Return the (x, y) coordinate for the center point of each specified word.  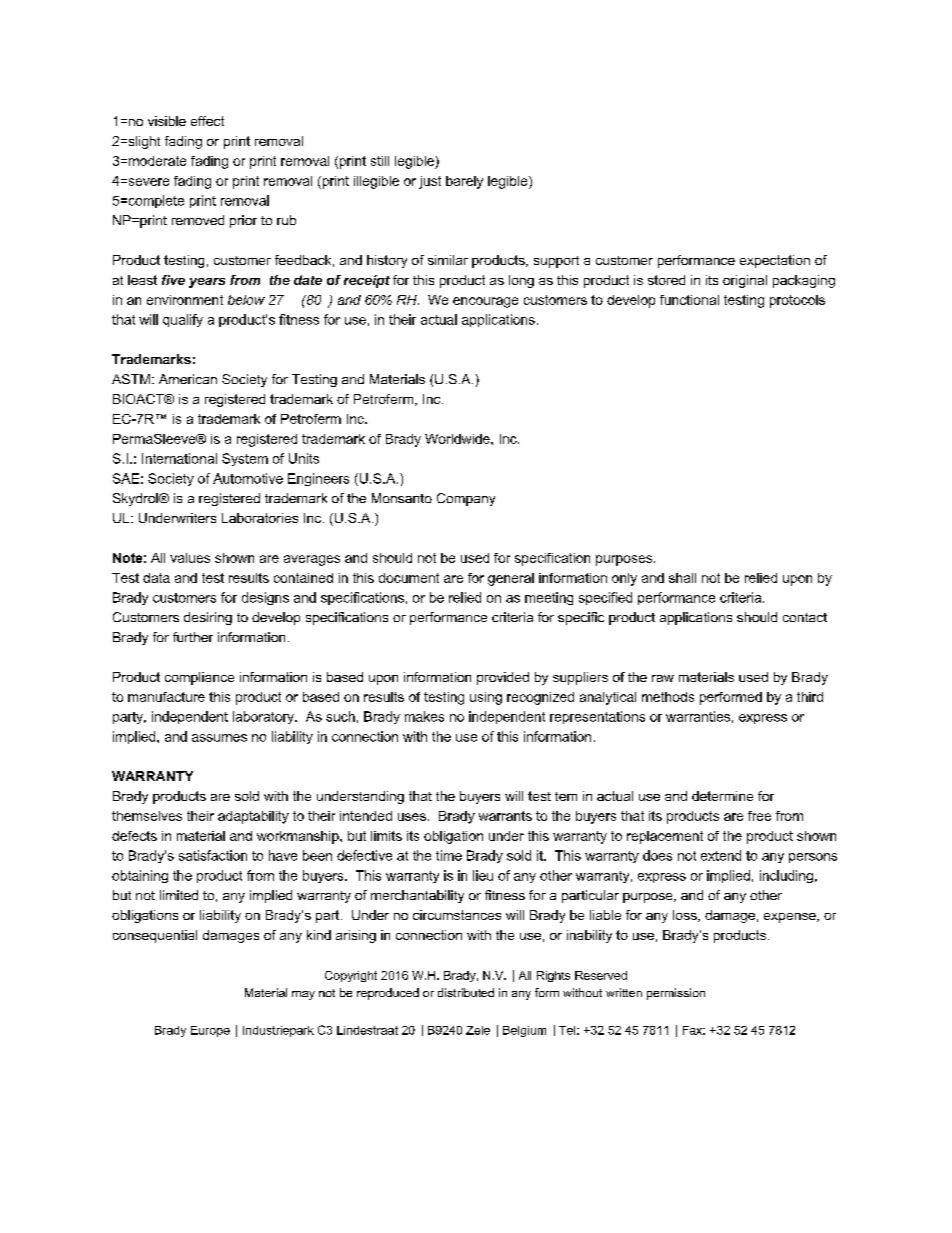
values (190, 558)
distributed (466, 992)
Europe (210, 1031)
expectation (775, 261)
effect (207, 121)
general (511, 579)
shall (682, 578)
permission (676, 994)
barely (464, 182)
